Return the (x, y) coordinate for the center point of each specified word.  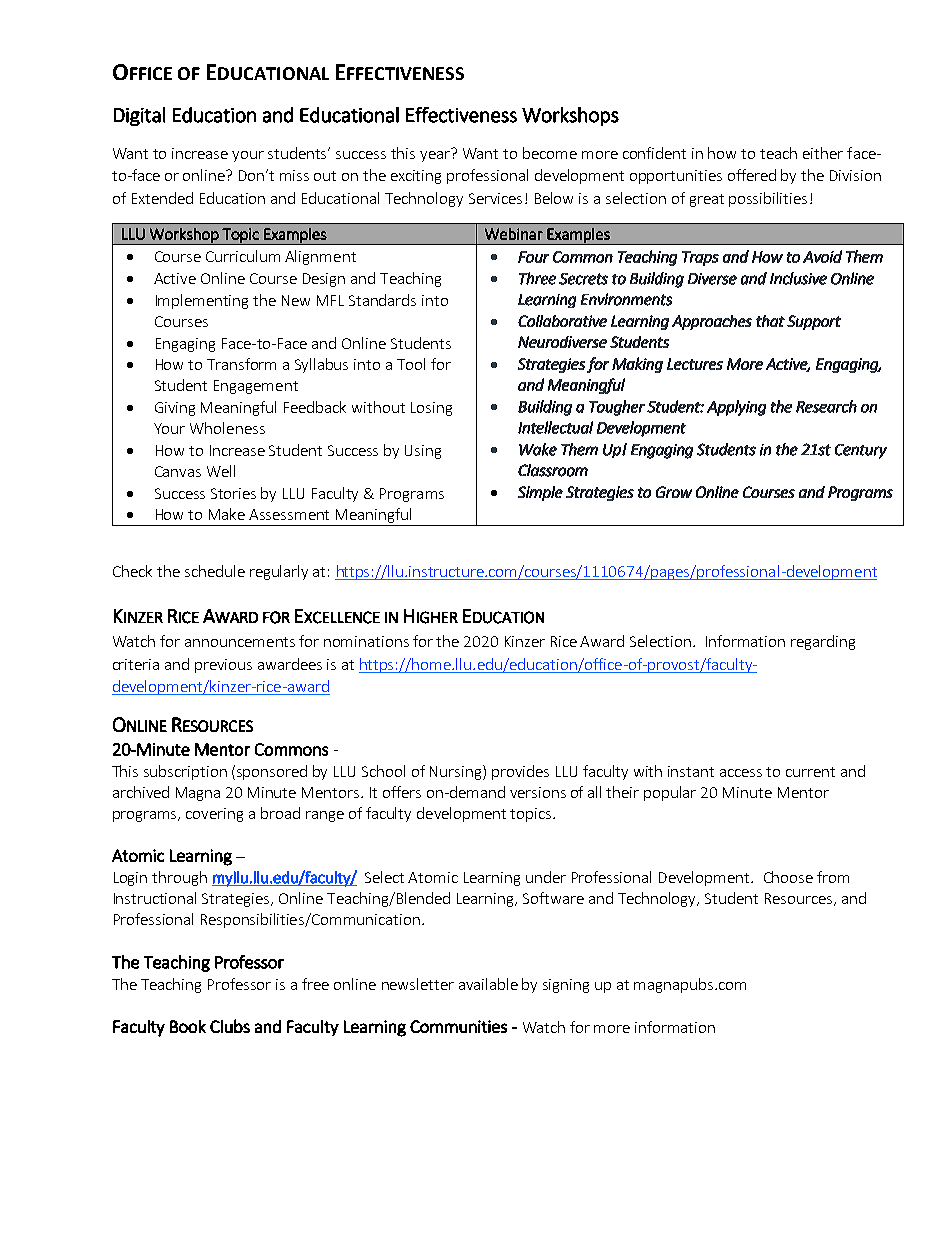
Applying (736, 408)
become (550, 153)
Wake (538, 449)
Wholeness (227, 428)
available (488, 984)
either (823, 153)
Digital (139, 116)
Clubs (230, 1026)
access (741, 773)
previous (223, 666)
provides (520, 772)
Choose (788, 877)
